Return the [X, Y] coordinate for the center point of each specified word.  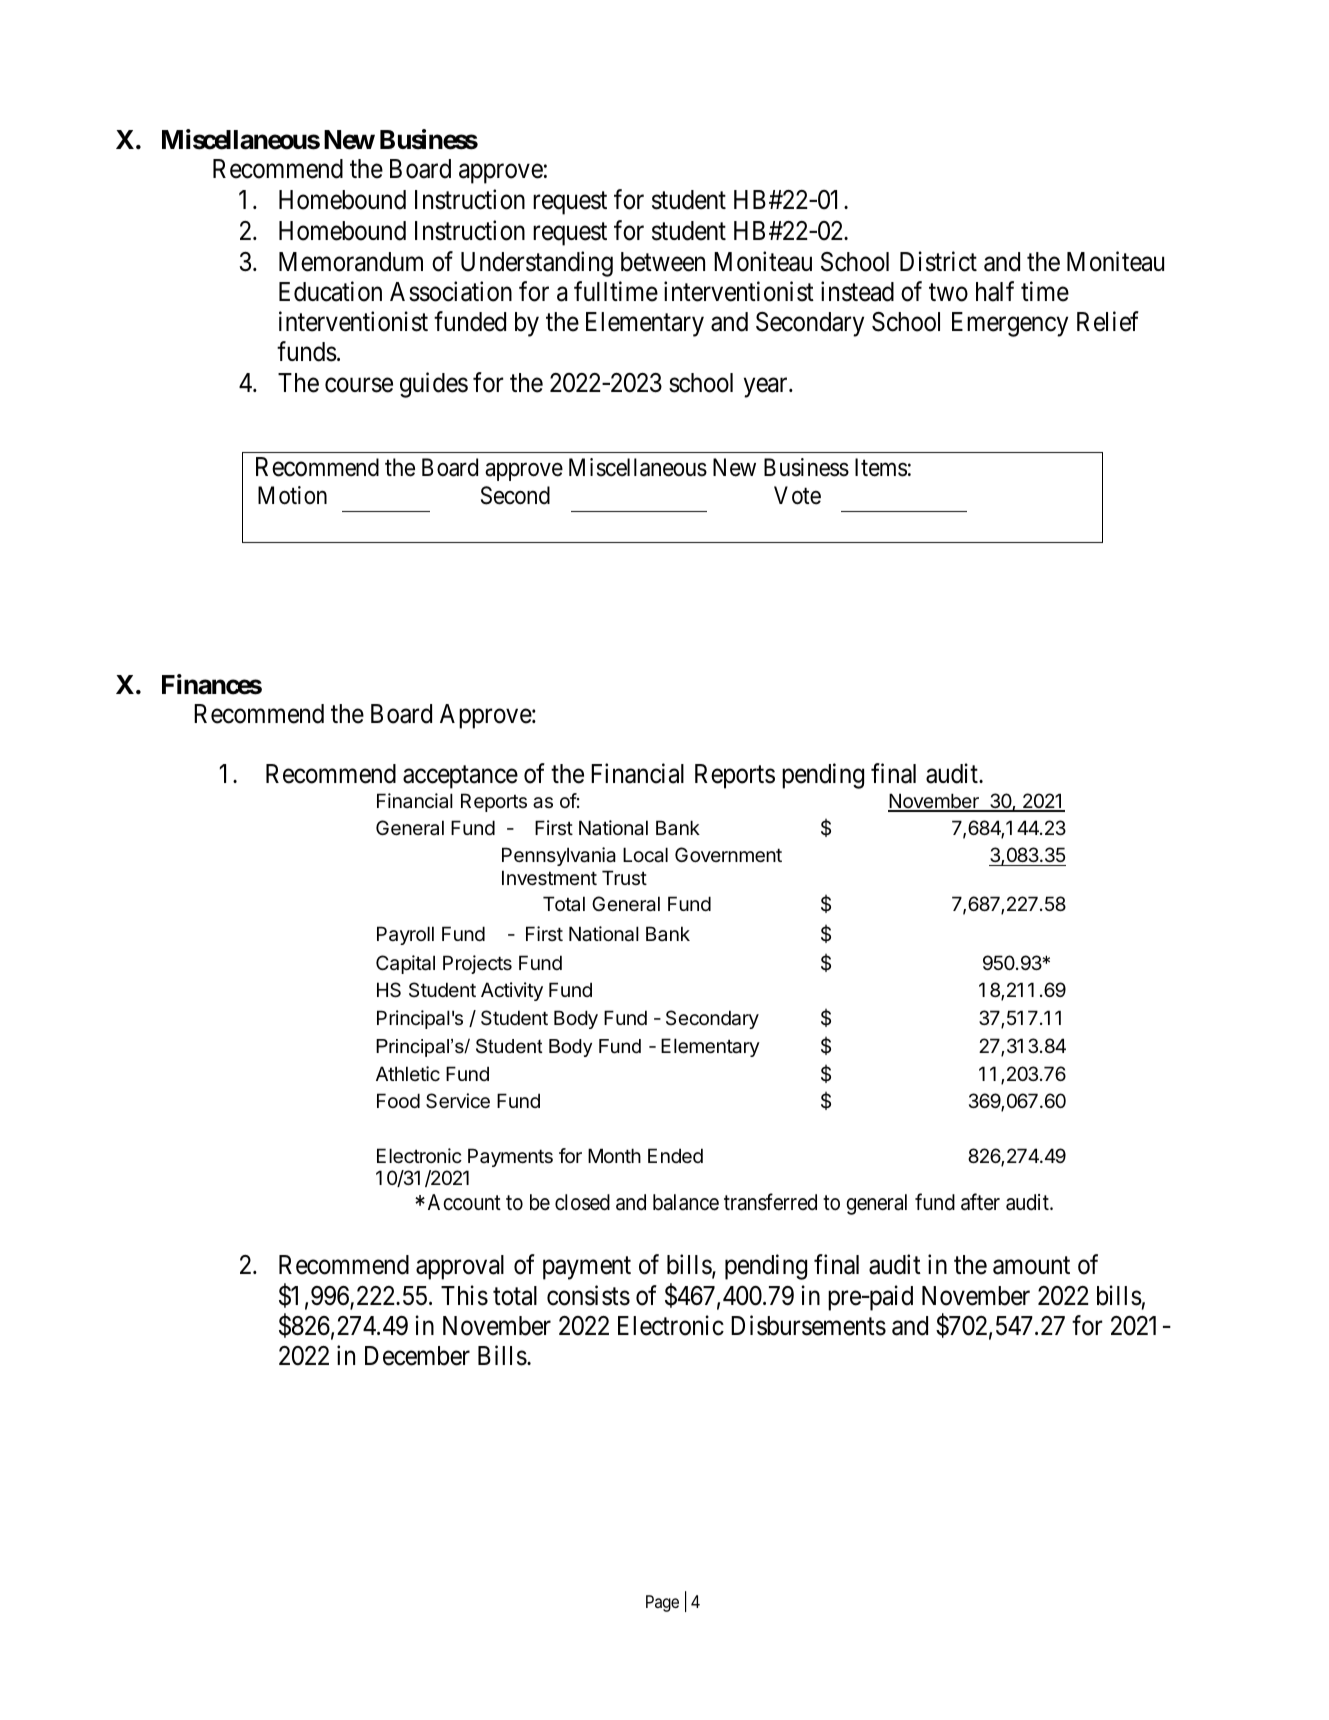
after [980, 1202]
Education [330, 291]
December [417, 1356]
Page [662, 1603]
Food [398, 1100]
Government [728, 855]
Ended [675, 1156]
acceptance [460, 777]
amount [1031, 1266]
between [663, 262]
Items [881, 467]
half [995, 291]
